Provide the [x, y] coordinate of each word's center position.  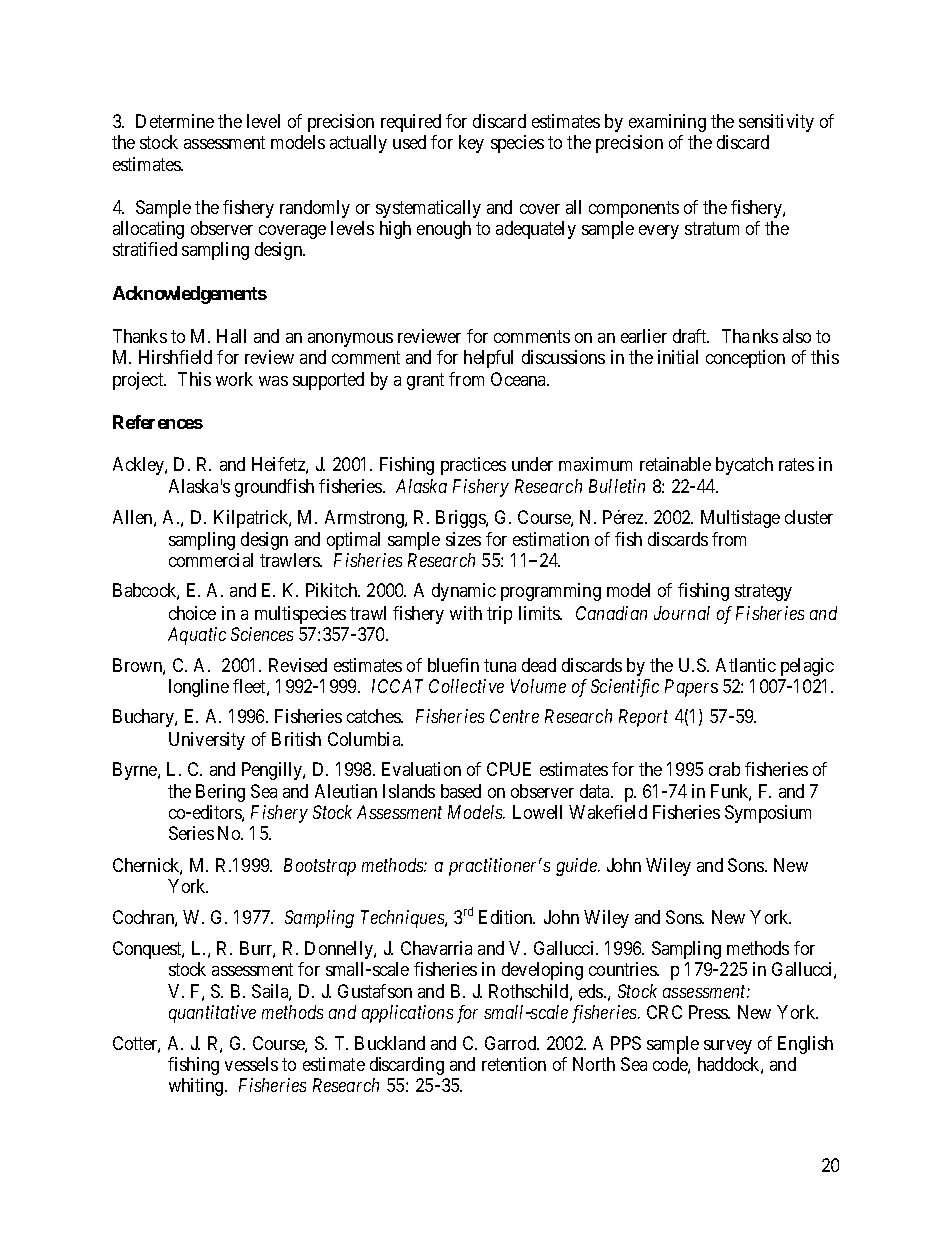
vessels [251, 1064]
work [234, 379]
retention [514, 1064]
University [207, 741]
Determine [175, 121]
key [471, 144]
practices [473, 466]
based [461, 791]
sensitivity [776, 123]
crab [724, 769]
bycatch [744, 466]
